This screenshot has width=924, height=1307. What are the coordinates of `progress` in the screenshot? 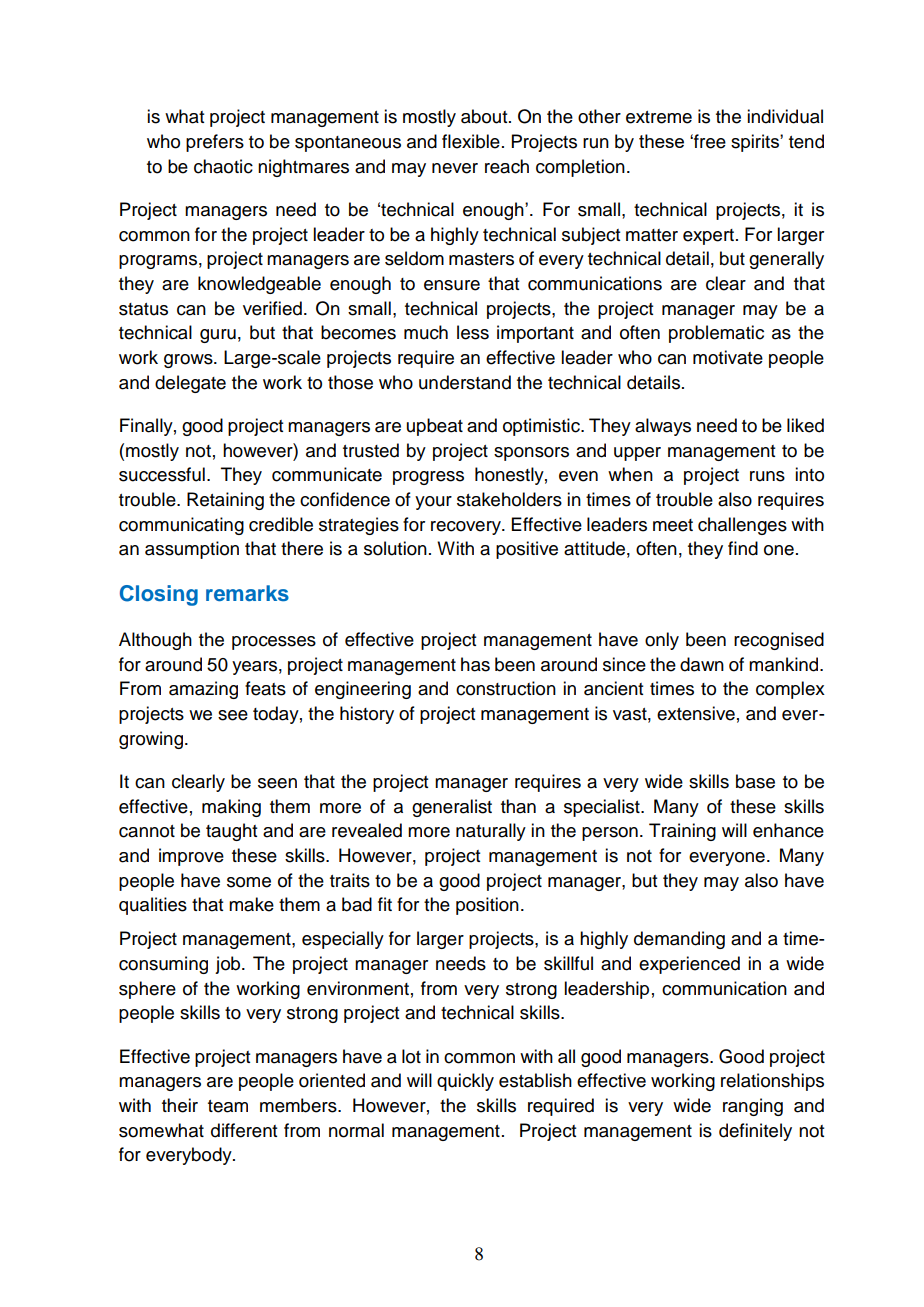 It's located at (428, 478).
